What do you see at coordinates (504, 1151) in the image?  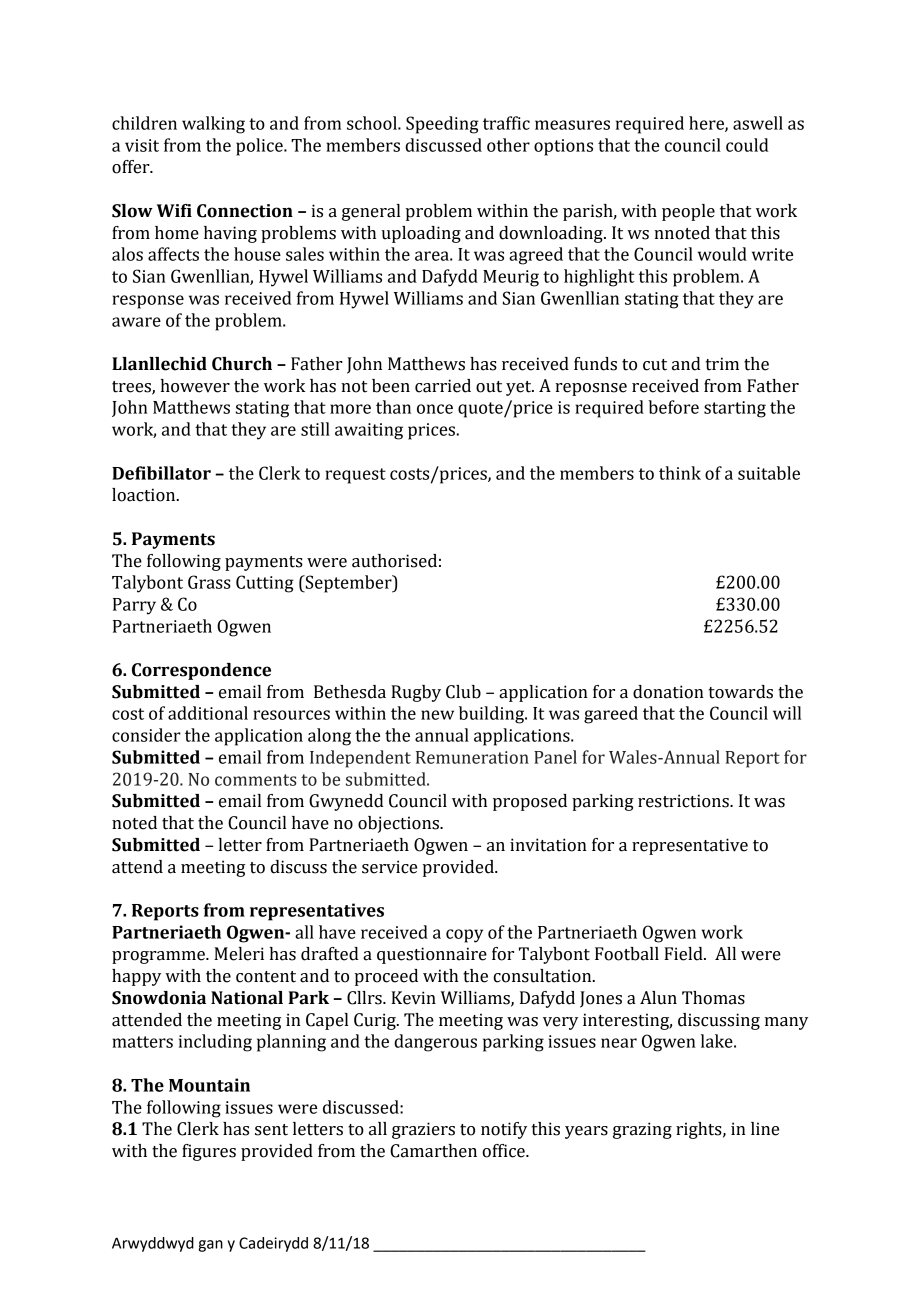 I see `office` at bounding box center [504, 1151].
